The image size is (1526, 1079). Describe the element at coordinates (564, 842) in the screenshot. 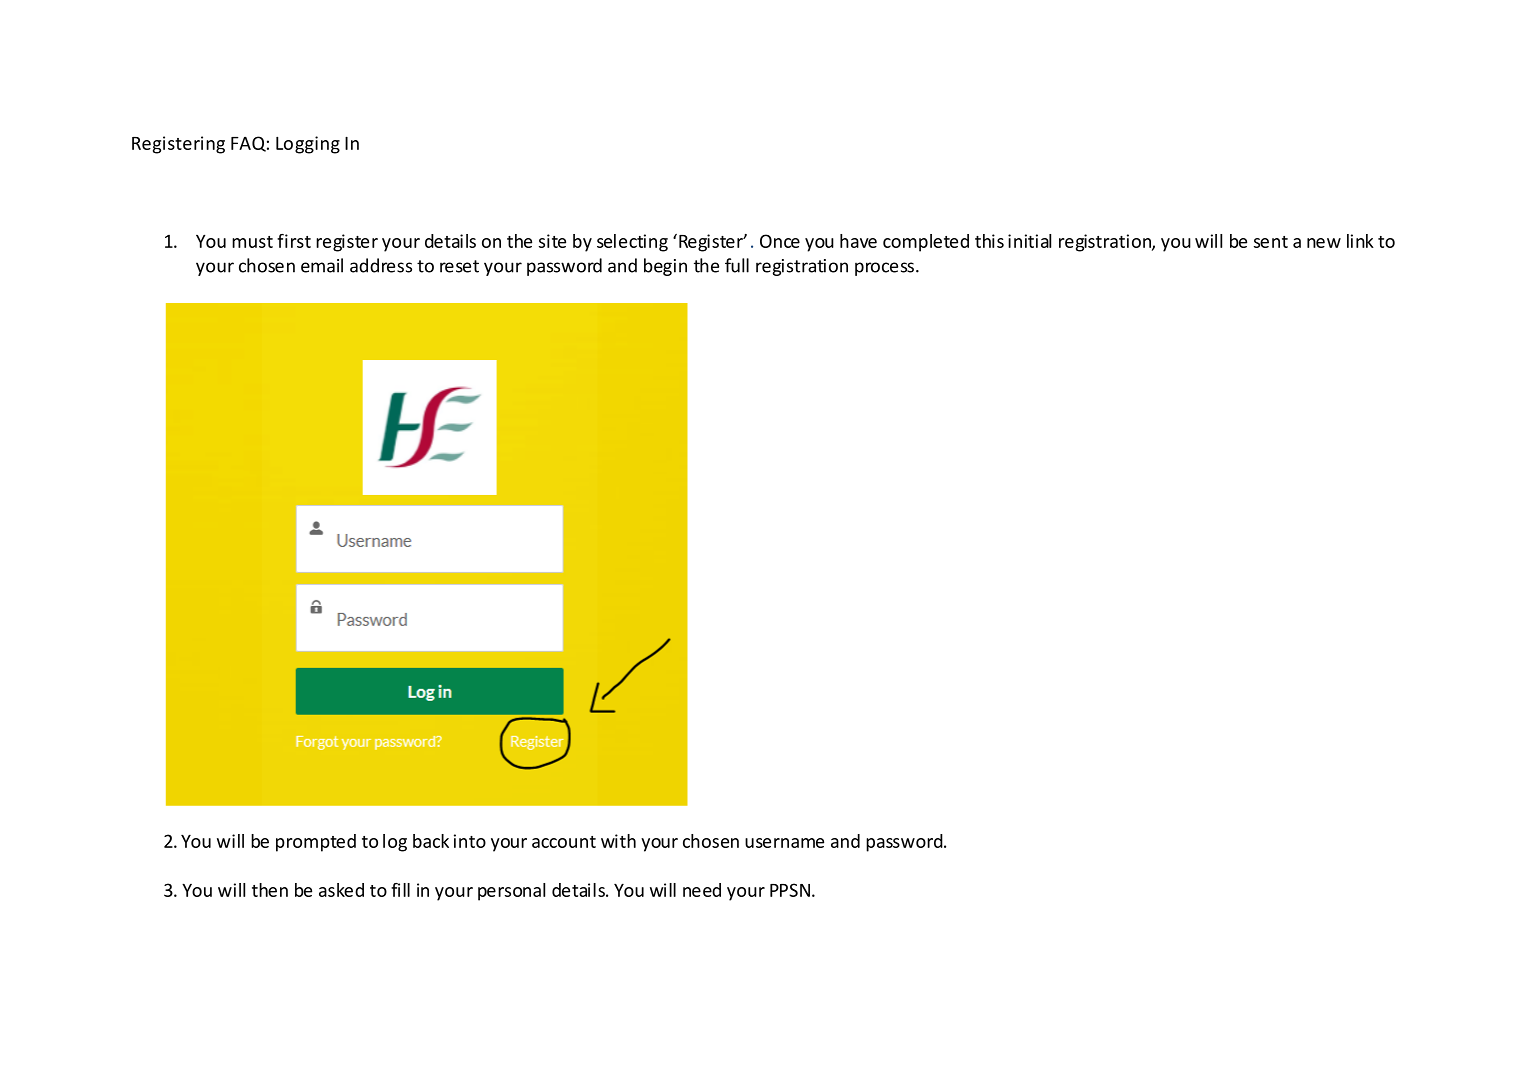

I see `account` at that location.
